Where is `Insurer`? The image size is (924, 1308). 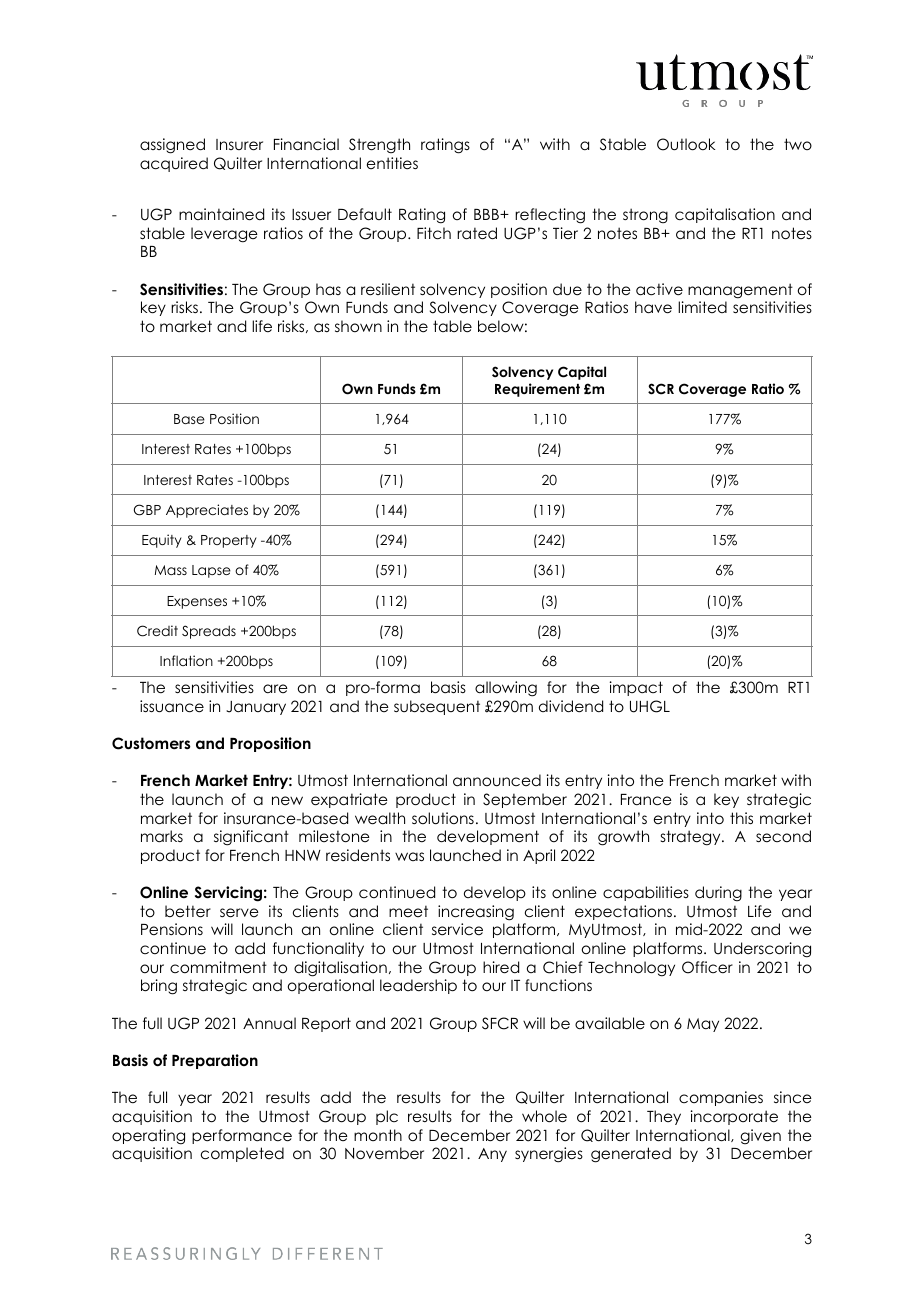 Insurer is located at coordinates (239, 145).
